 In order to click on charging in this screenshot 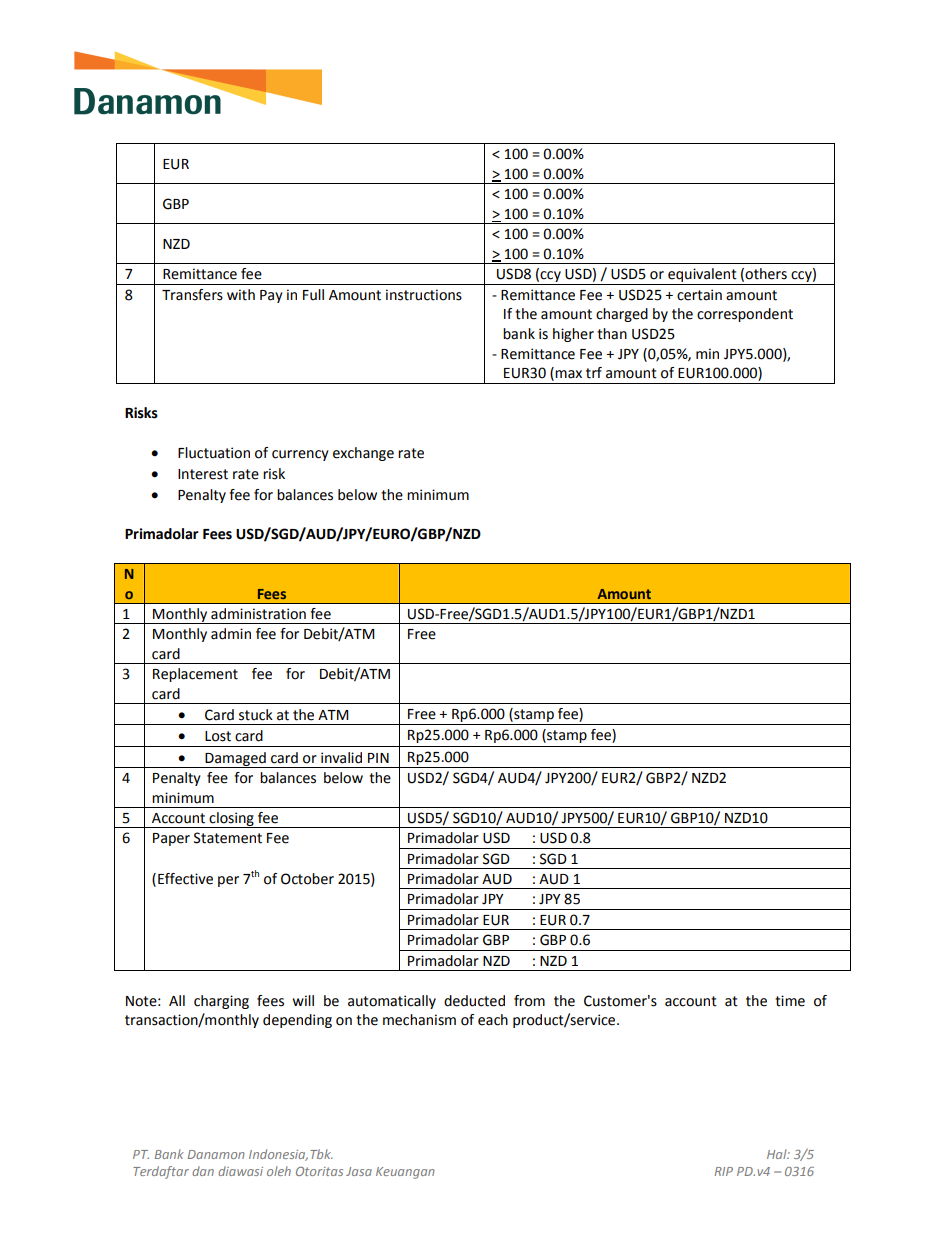, I will do `click(221, 1002)`.
